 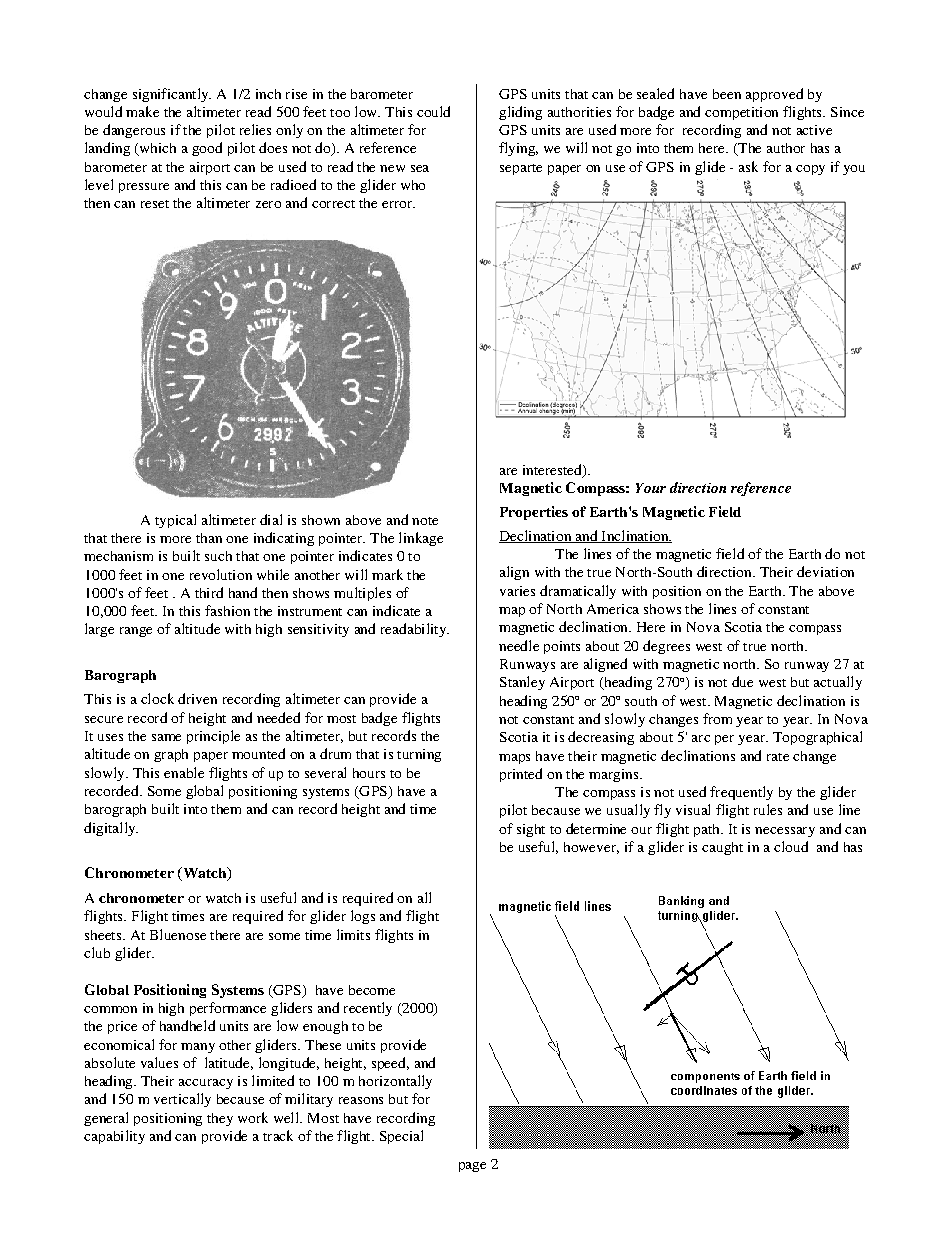 What do you see at coordinates (227, 610) in the page?
I see `fashion` at bounding box center [227, 610].
